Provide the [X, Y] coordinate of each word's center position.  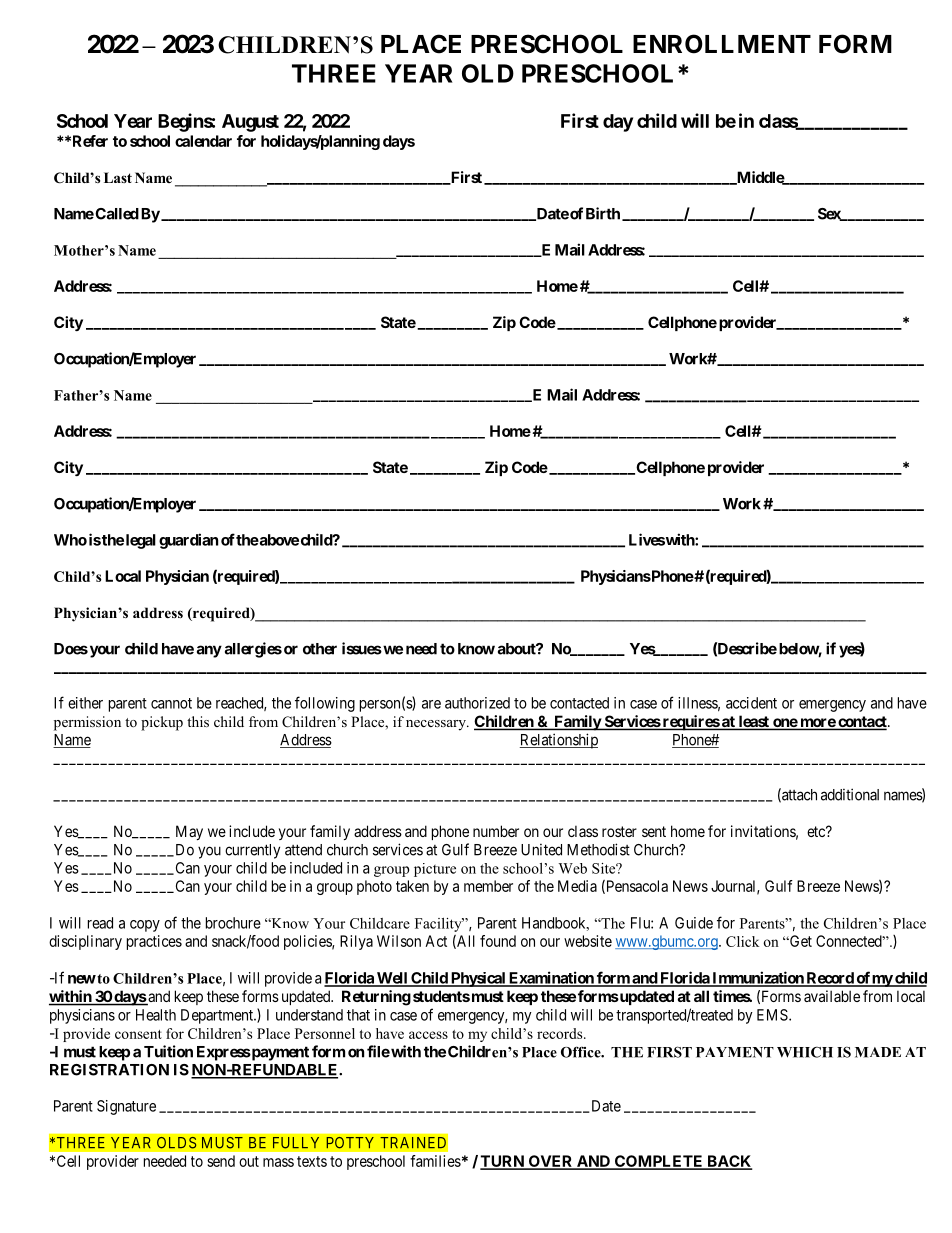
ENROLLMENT [722, 44]
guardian [188, 541]
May [189, 832]
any [209, 651]
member [488, 886]
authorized [477, 703]
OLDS [177, 1142]
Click [742, 941]
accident [751, 703]
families [435, 1161]
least [753, 722]
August [250, 123]
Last [118, 177]
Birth [603, 213]
